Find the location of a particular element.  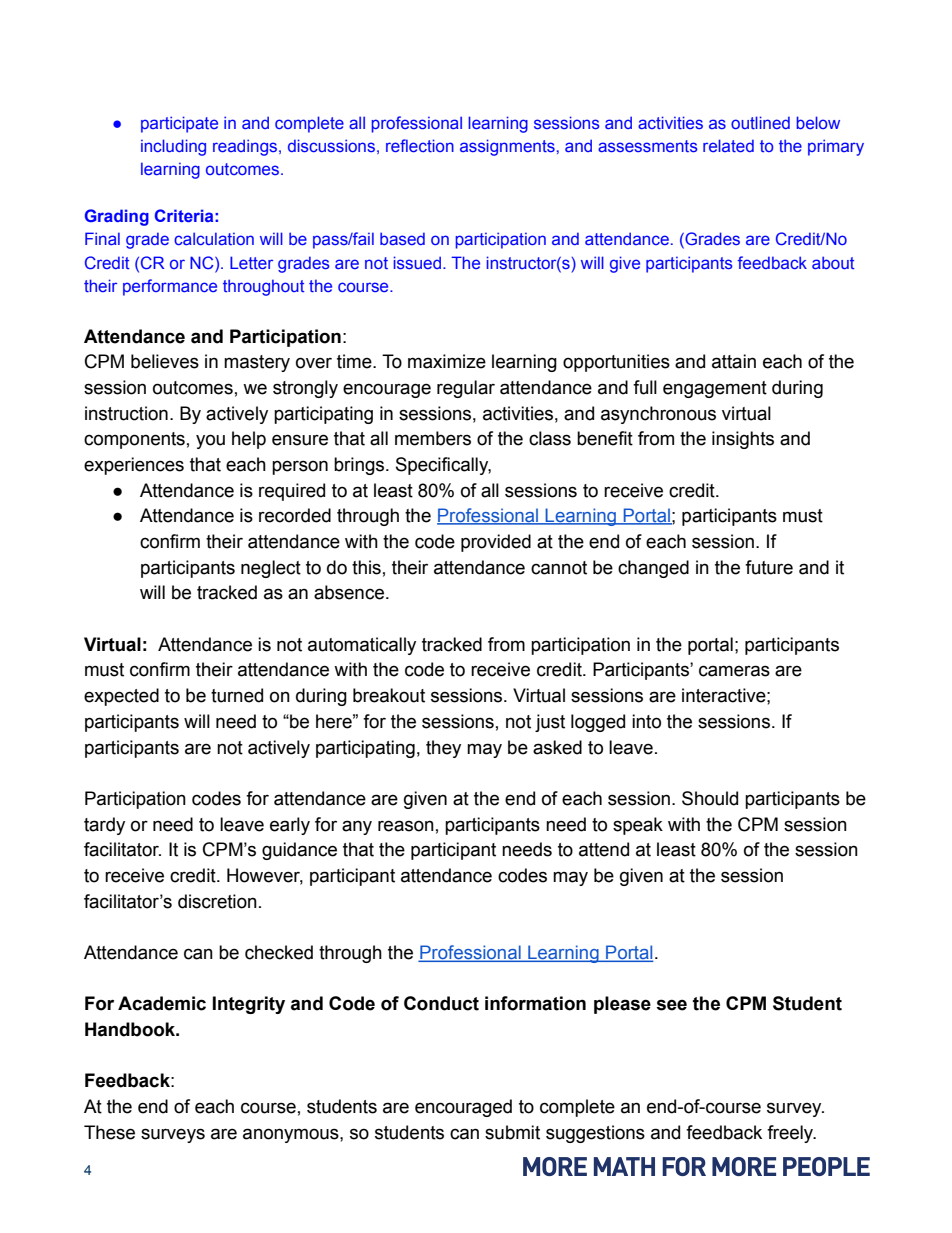

believes is located at coordinates (165, 361).
